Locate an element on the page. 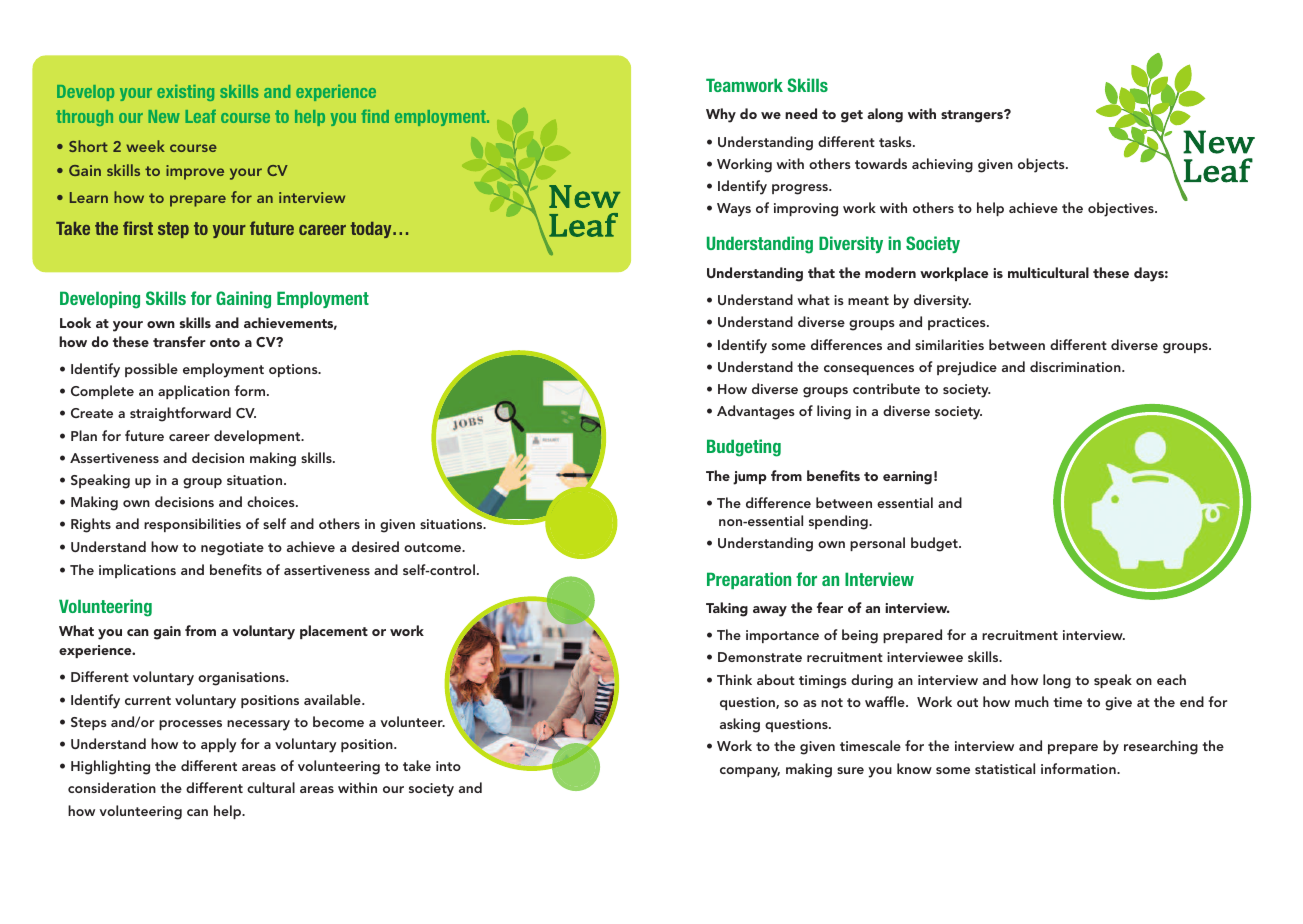 The height and width of the page is (924, 1303). earning is located at coordinates (907, 478).
